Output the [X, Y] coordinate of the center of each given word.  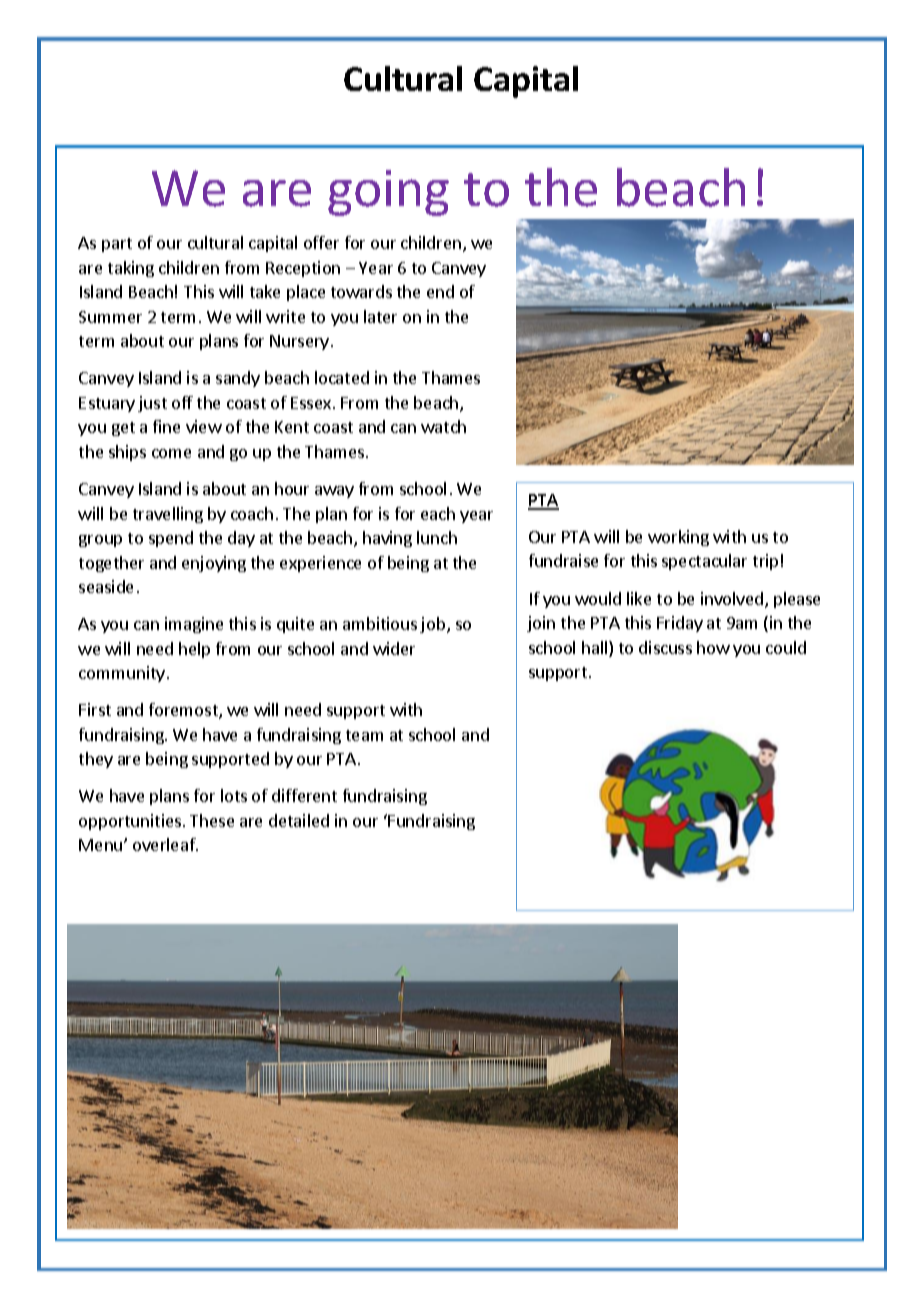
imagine [194, 625]
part [117, 245]
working [678, 538]
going [388, 193]
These [212, 820]
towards [361, 291]
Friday [680, 624]
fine [166, 426]
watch [443, 426]
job [434, 625]
